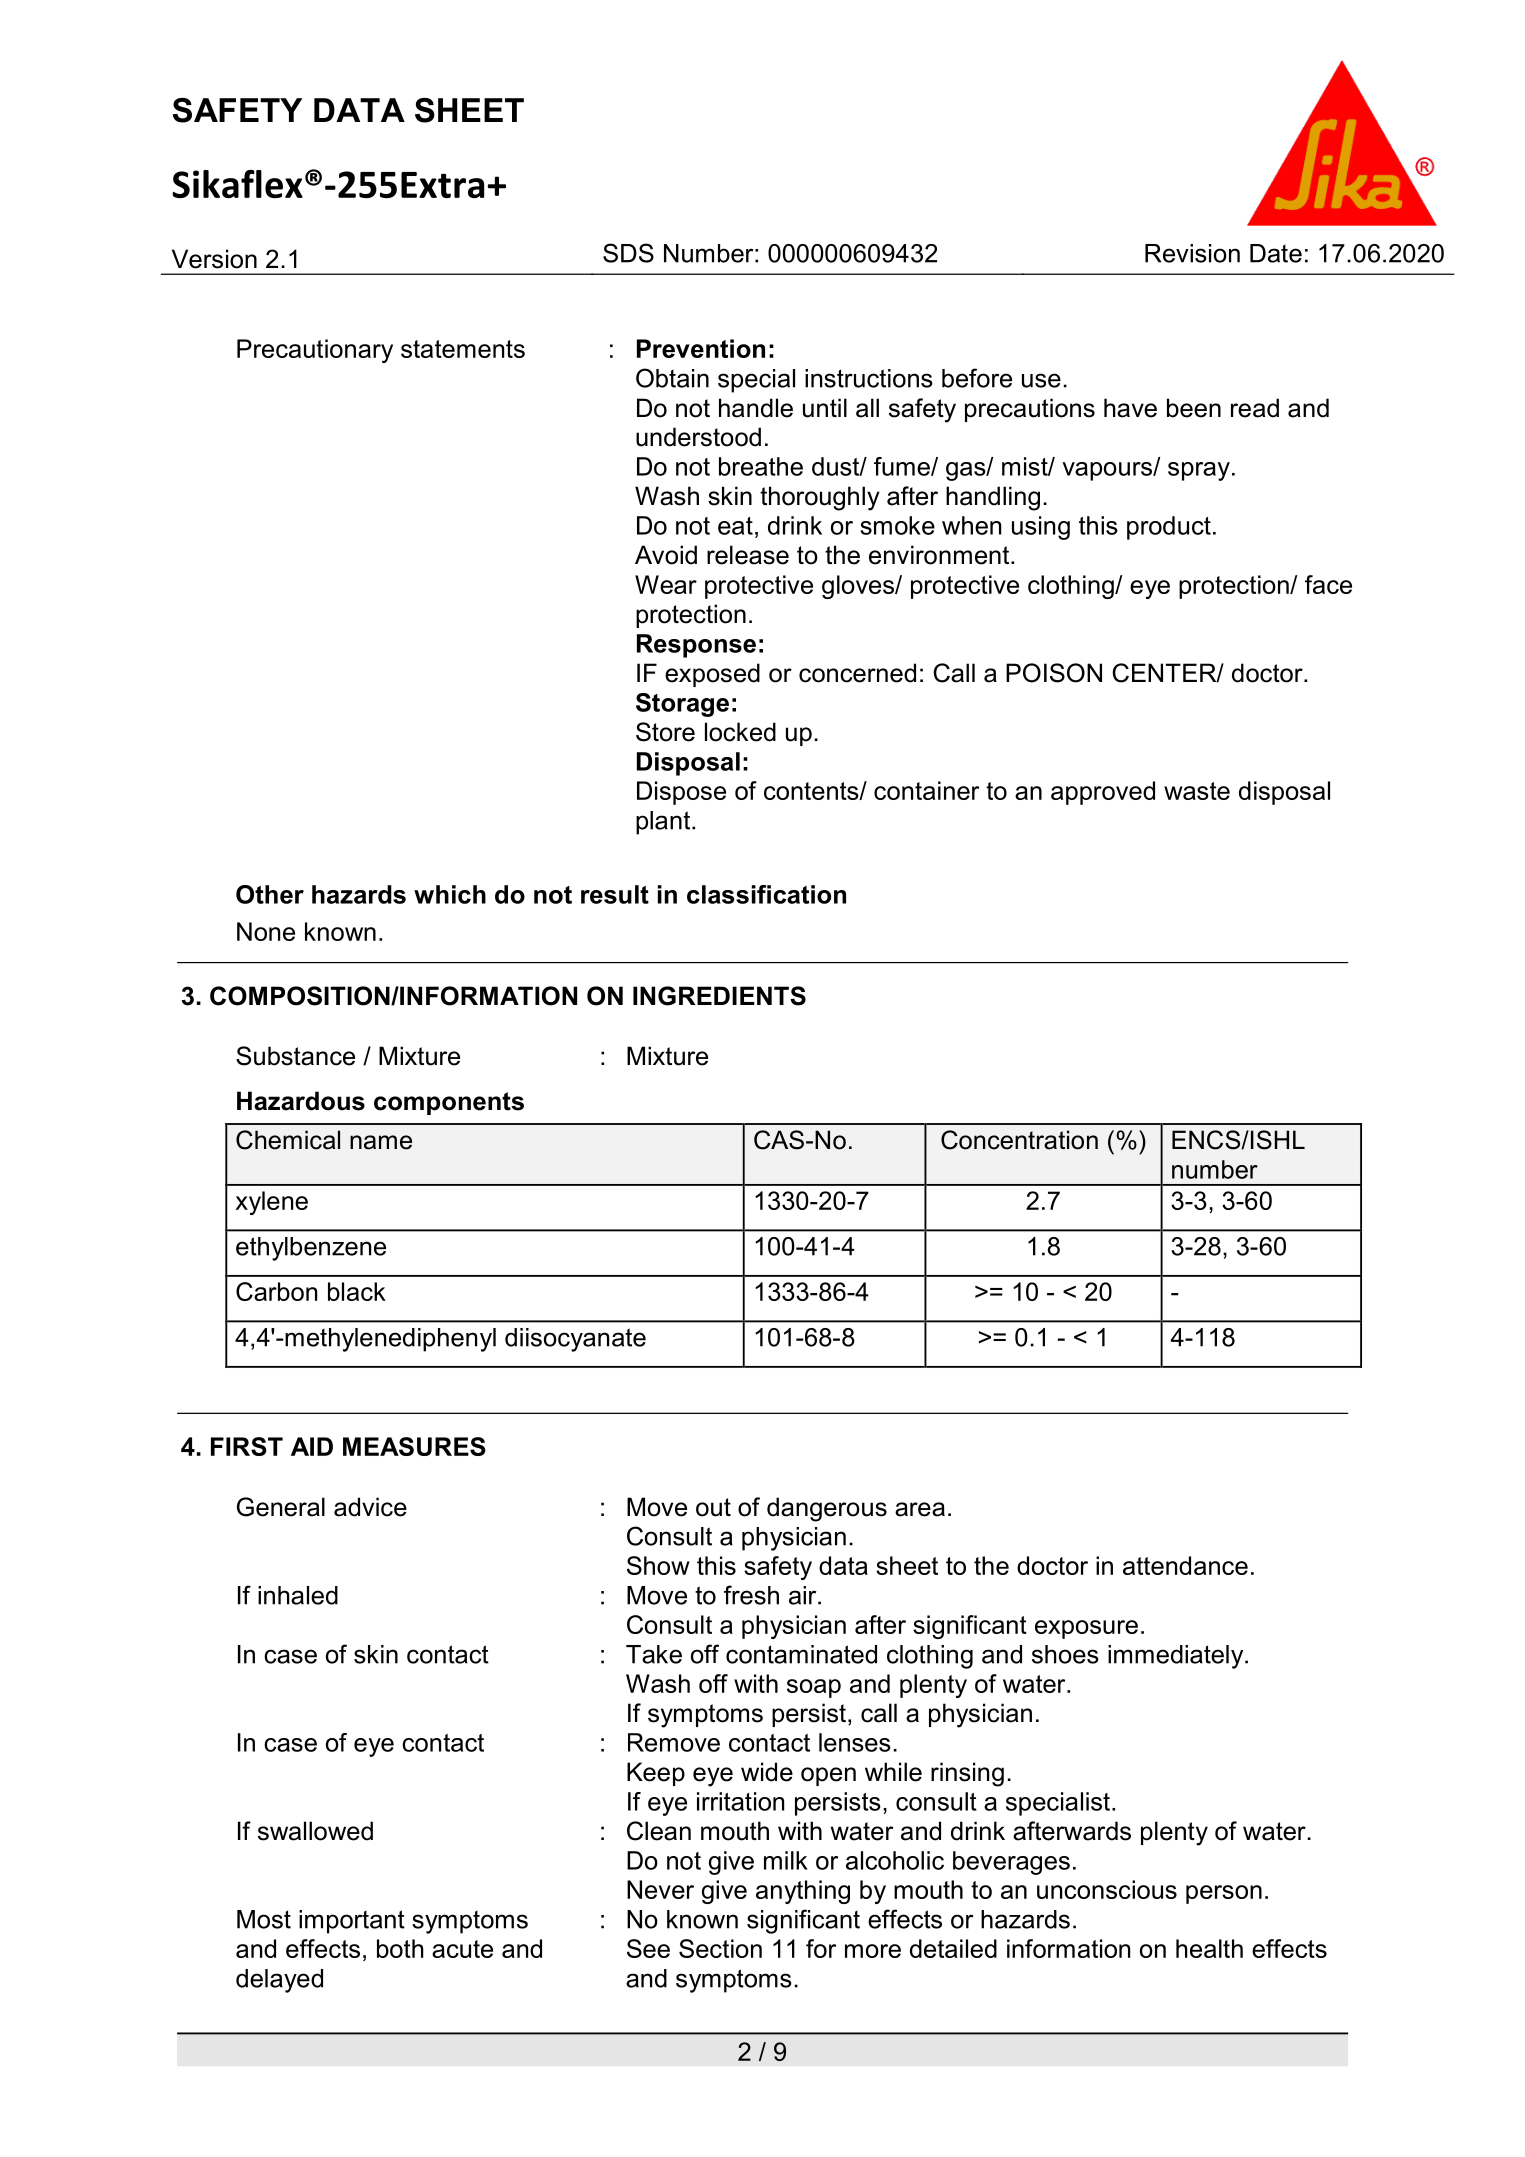 Image resolution: width=1525 pixels, height=2157 pixels. Describe the element at coordinates (352, 1922) in the screenshot. I see `important` at that location.
